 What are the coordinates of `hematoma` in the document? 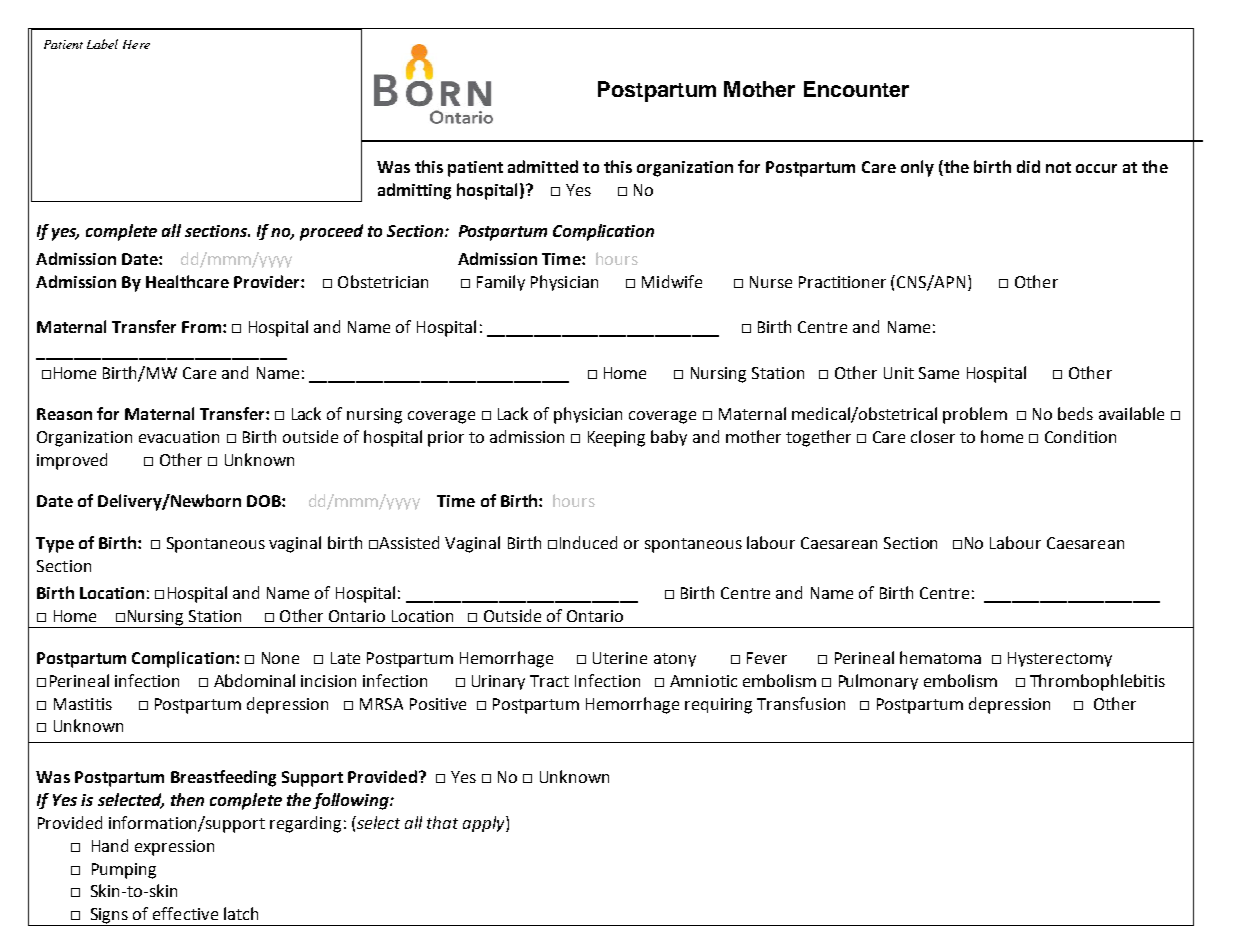 It's located at (940, 657).
